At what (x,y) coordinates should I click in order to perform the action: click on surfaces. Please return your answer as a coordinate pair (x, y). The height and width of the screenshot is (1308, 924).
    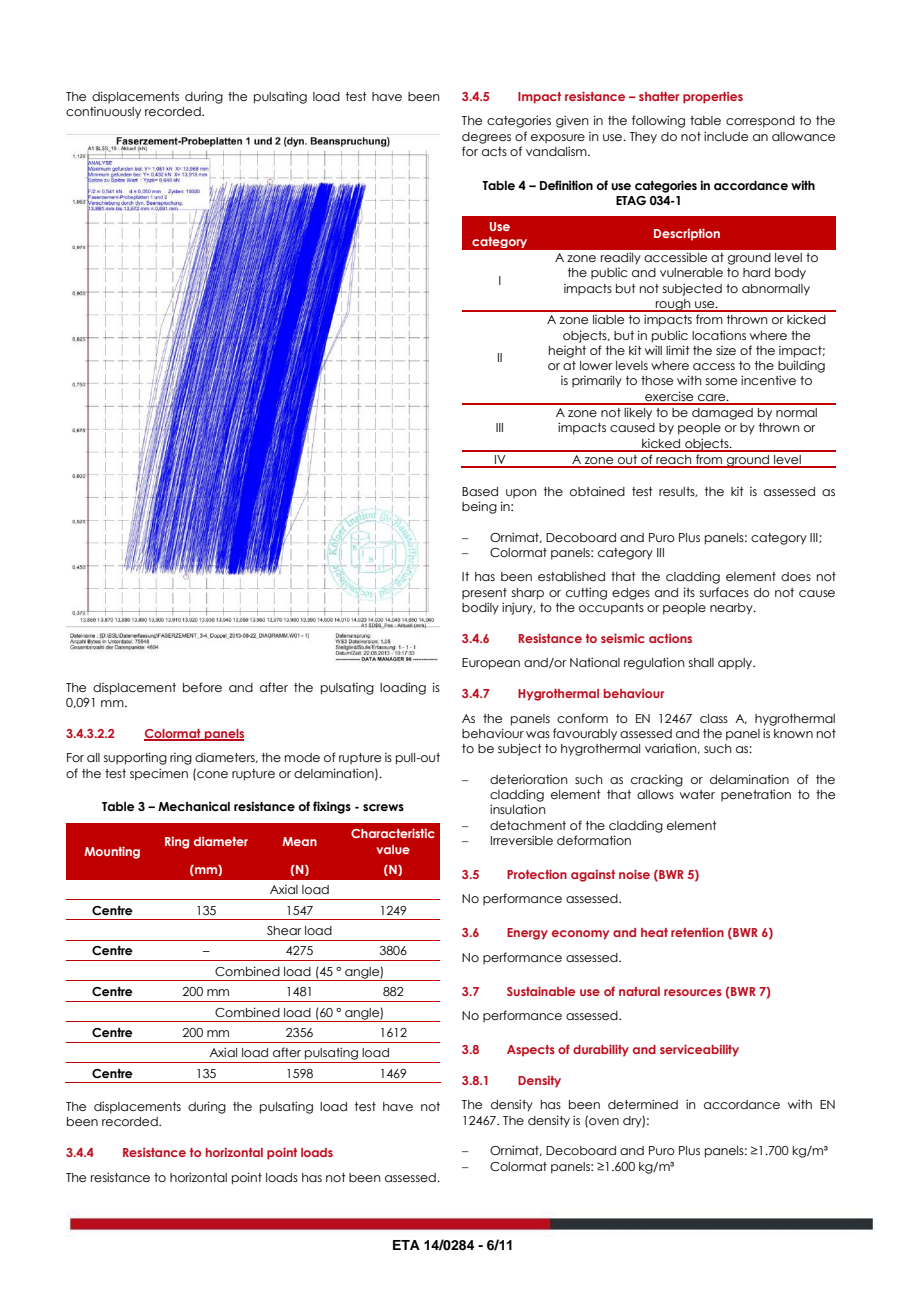
    Looking at the image, I should click on (724, 592).
